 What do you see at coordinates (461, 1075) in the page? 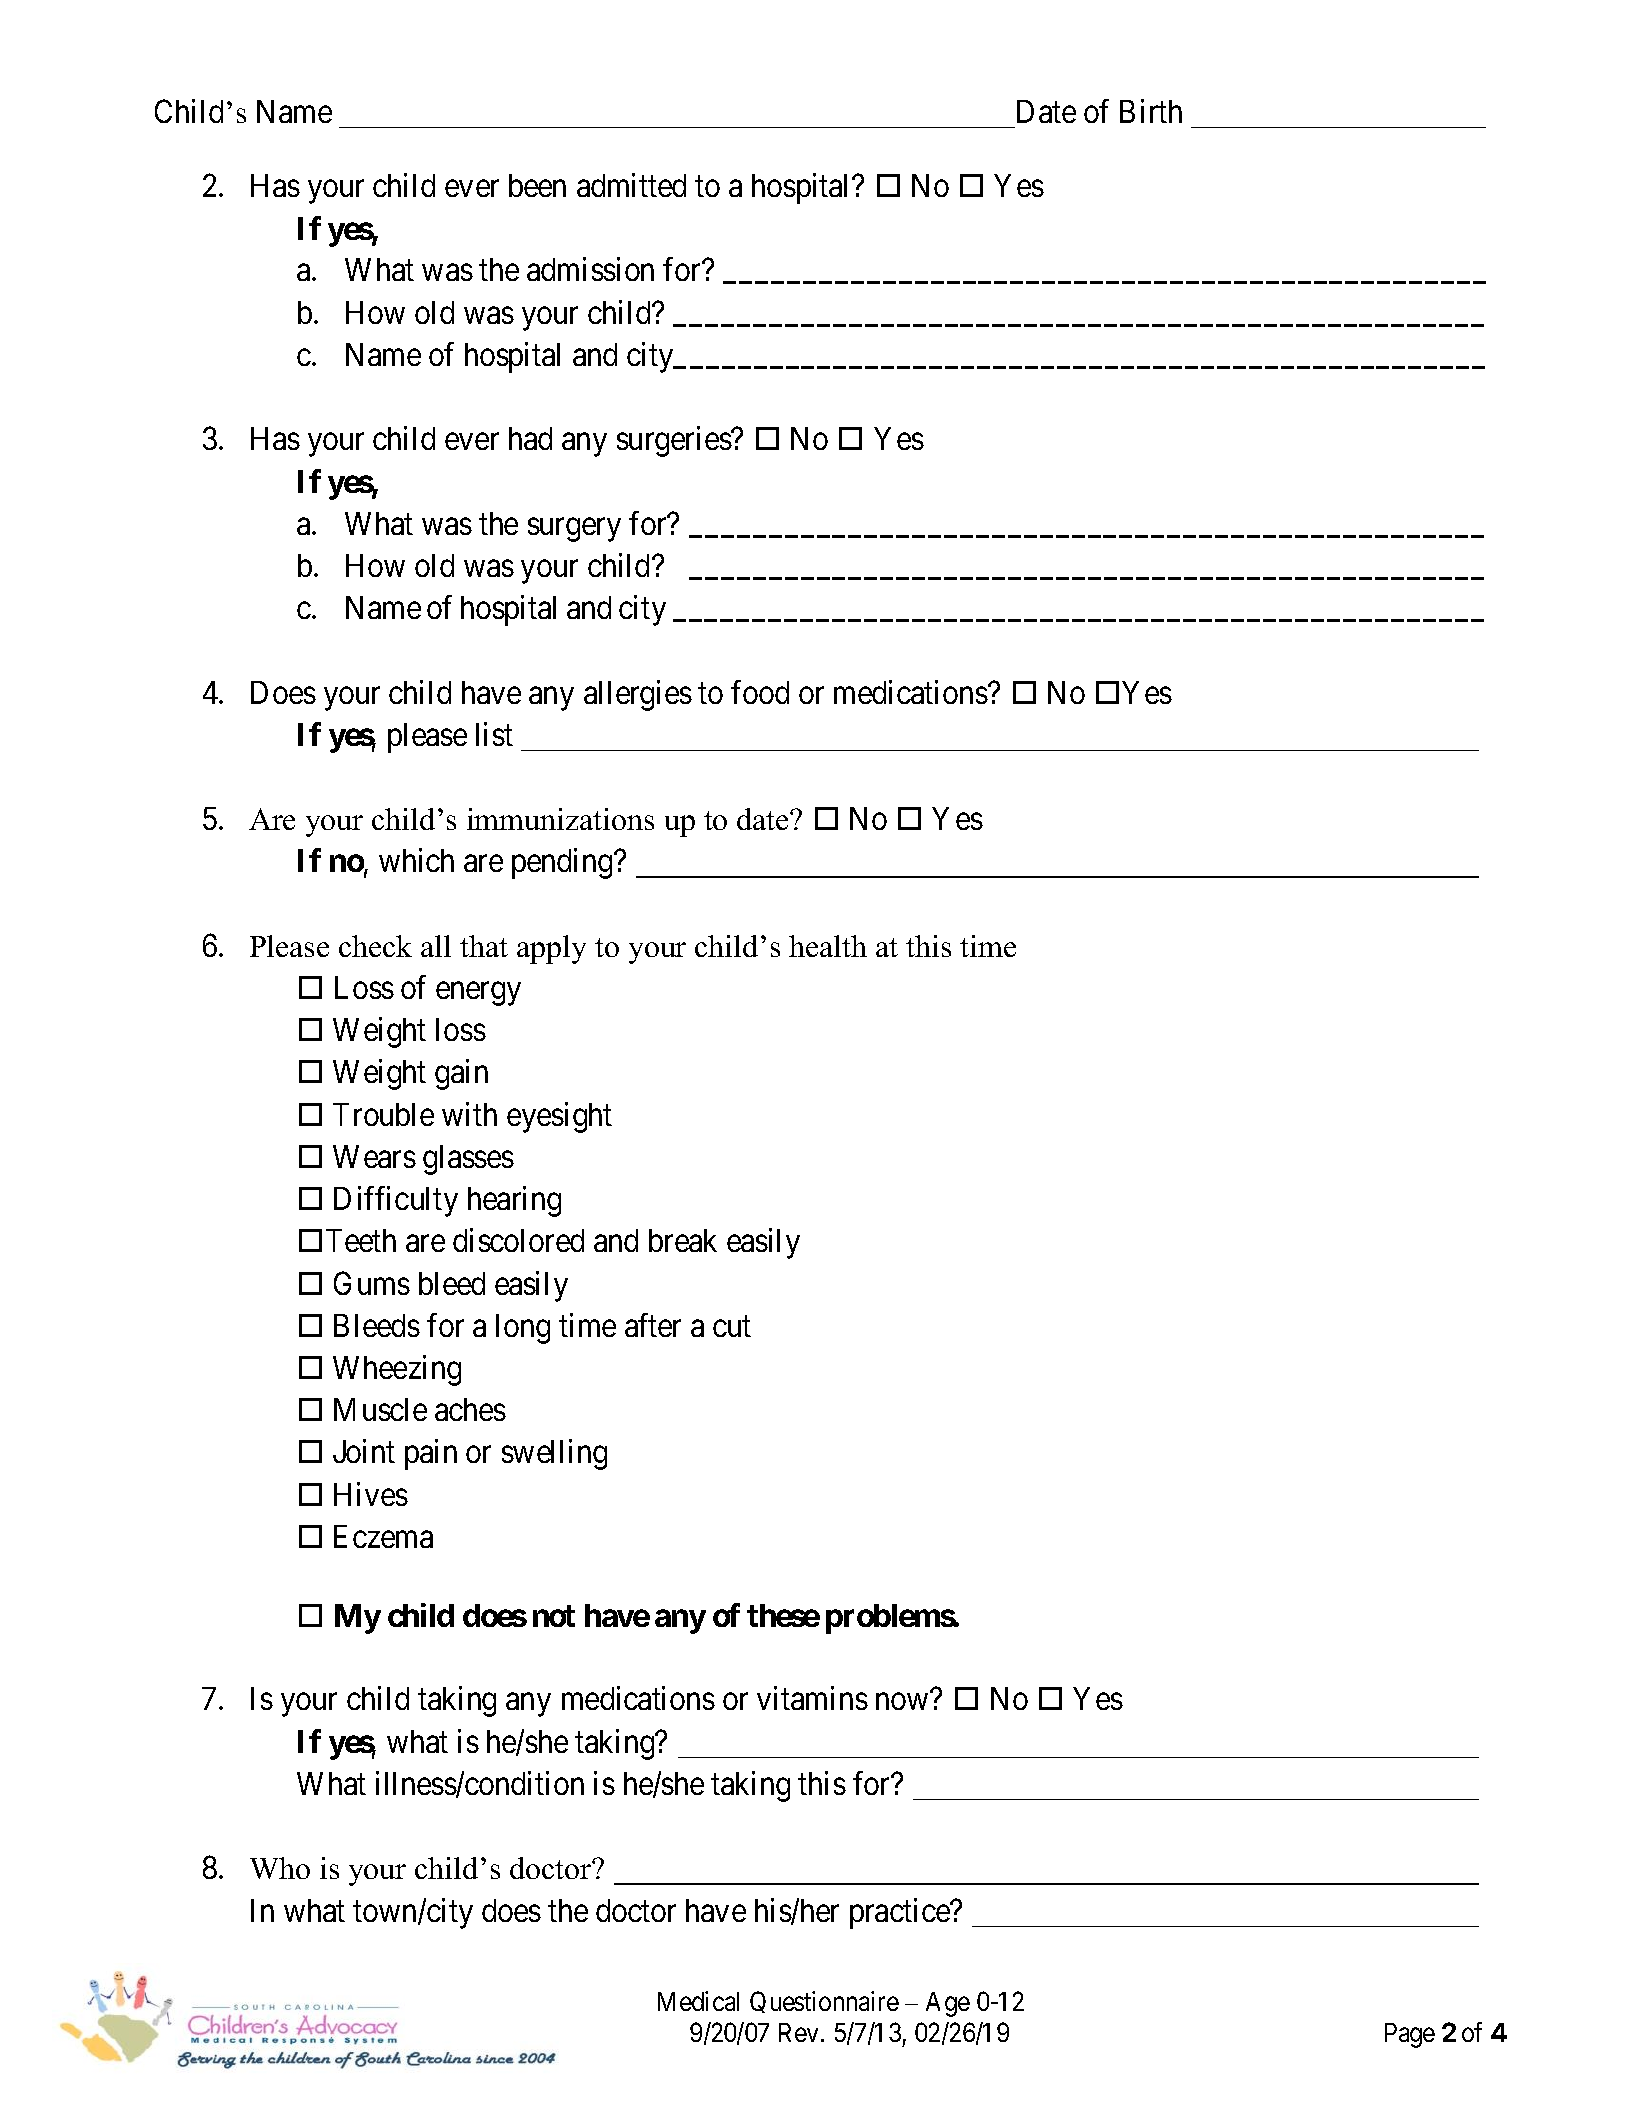
I see `gain` at bounding box center [461, 1075].
